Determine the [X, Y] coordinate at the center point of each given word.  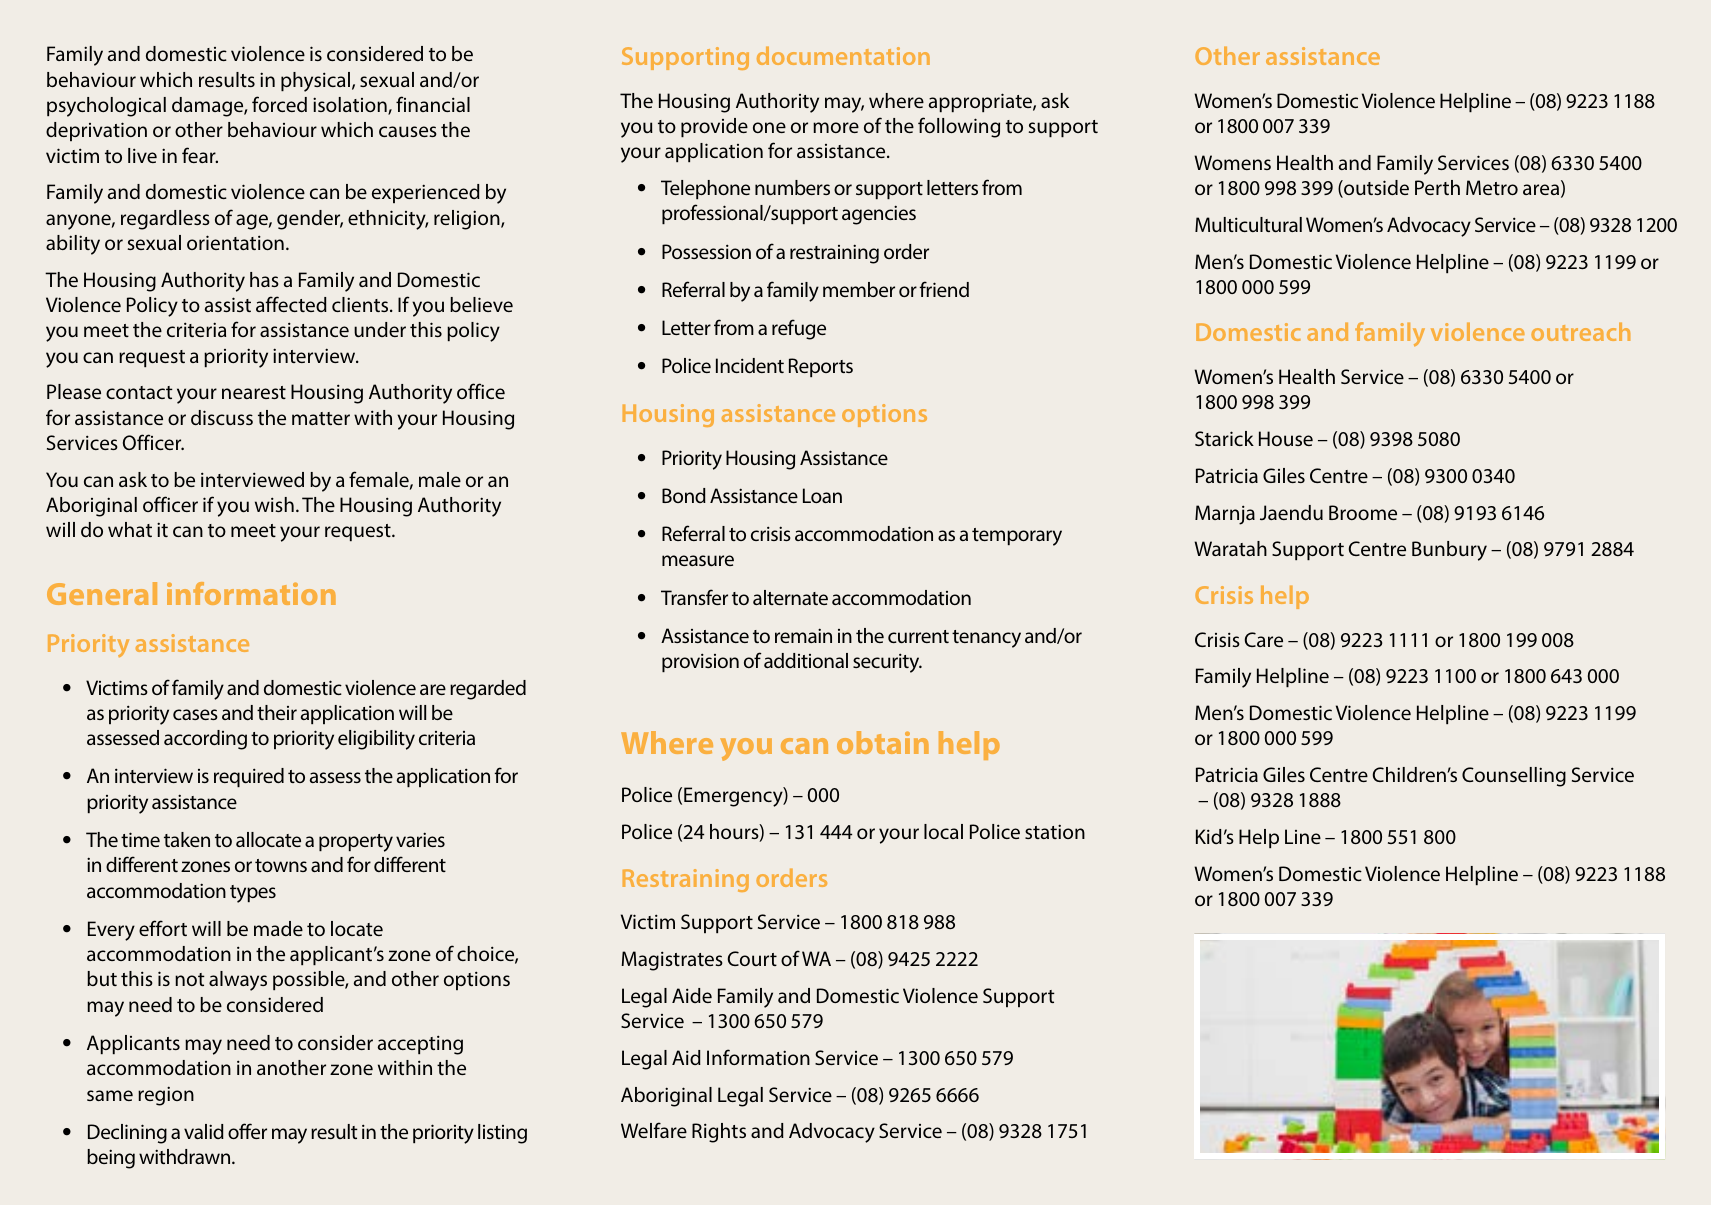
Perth [1437, 187]
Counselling [1514, 777]
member [859, 289]
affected [291, 304]
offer [247, 1131]
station [1055, 831]
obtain [883, 742]
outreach [1580, 331]
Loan [822, 495]
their [277, 712]
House [1286, 438]
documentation [843, 55]
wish [274, 504]
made [278, 928]
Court [752, 958]
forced [279, 104]
